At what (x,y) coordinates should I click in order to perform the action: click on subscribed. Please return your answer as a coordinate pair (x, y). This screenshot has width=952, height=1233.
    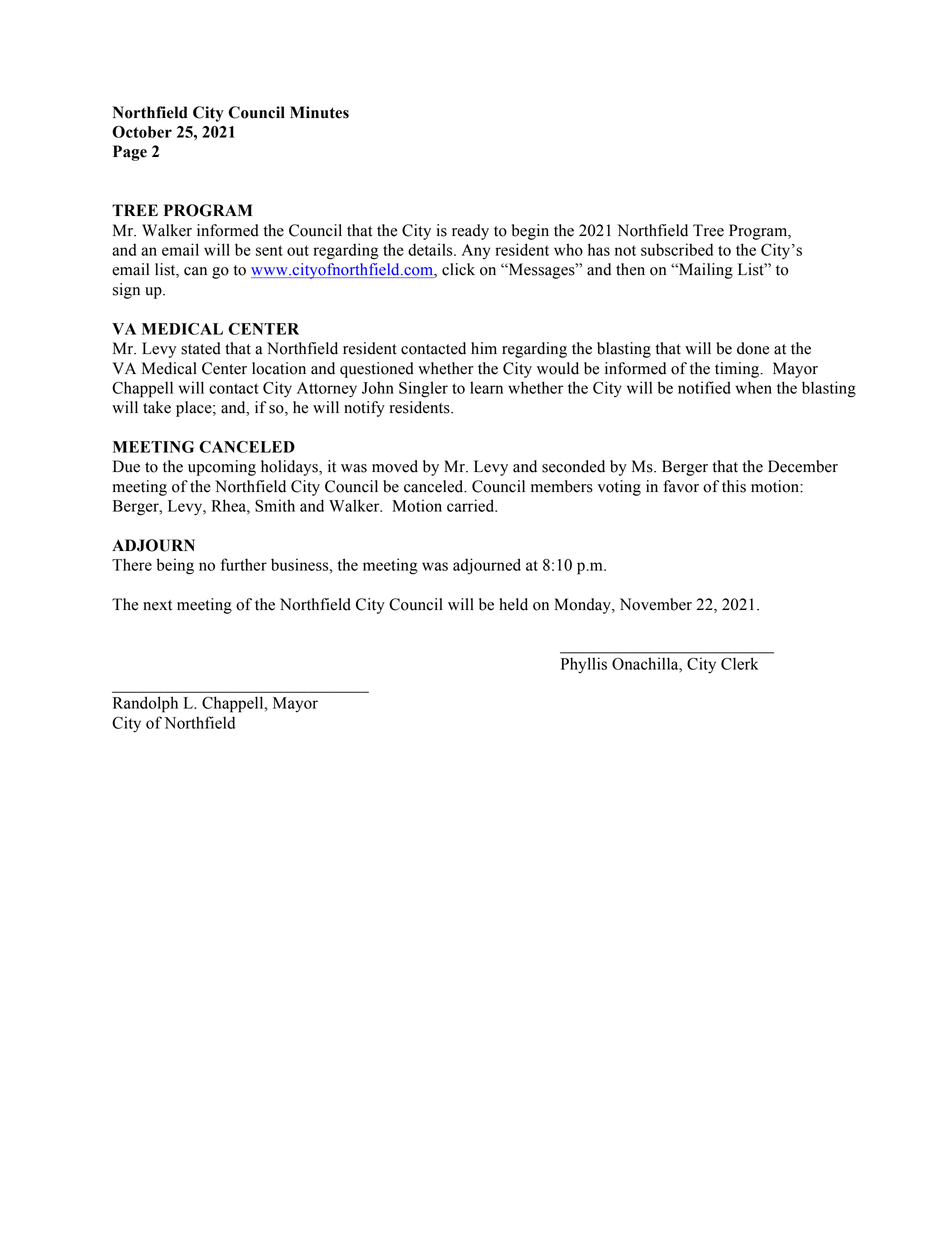
    Looking at the image, I should click on (677, 249).
